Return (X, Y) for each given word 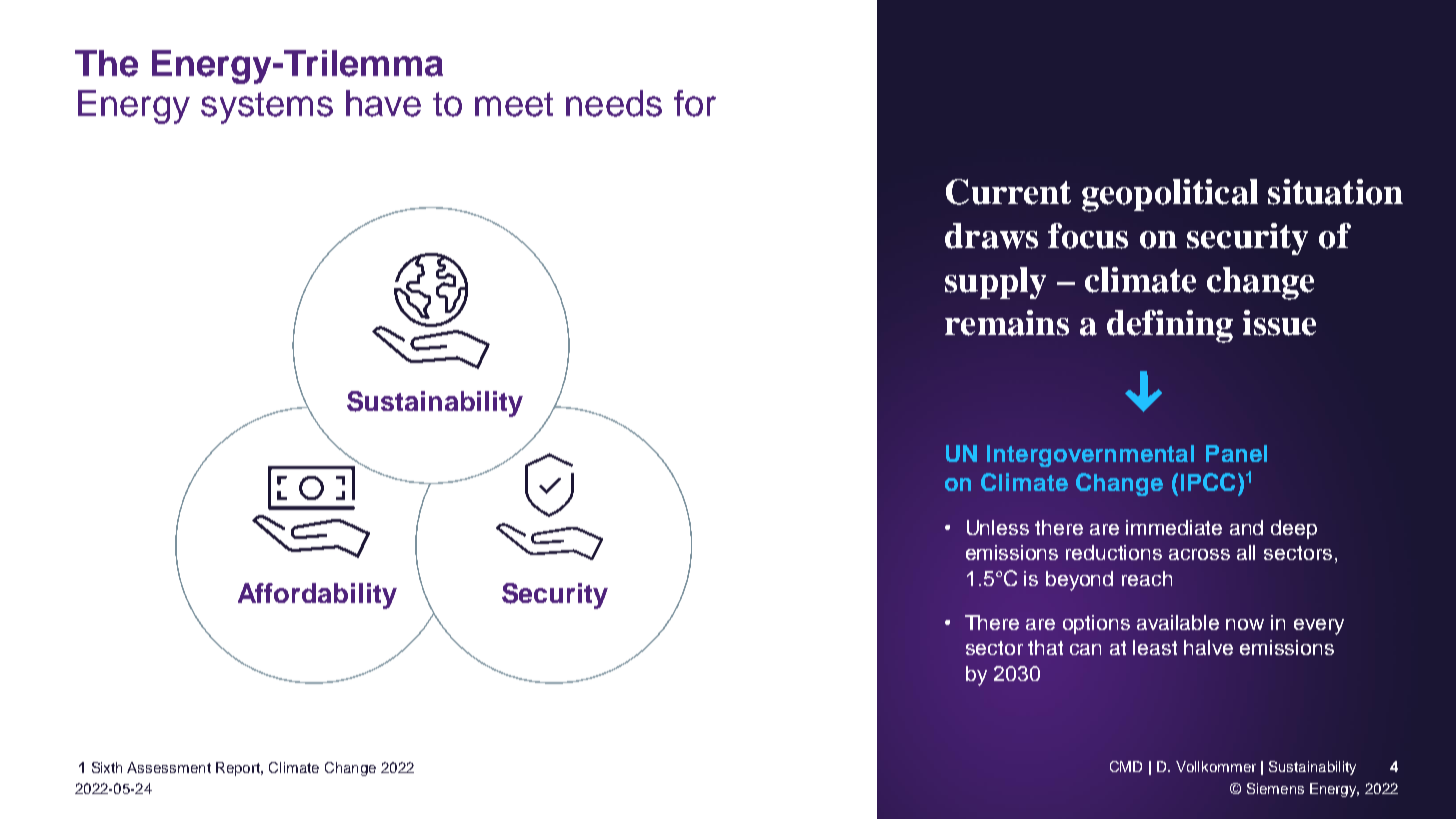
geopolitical (1170, 195)
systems (267, 108)
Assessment (169, 767)
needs (614, 103)
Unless (998, 527)
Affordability (317, 596)
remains (1007, 323)
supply (995, 283)
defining (1170, 326)
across (1199, 554)
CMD (1126, 766)
